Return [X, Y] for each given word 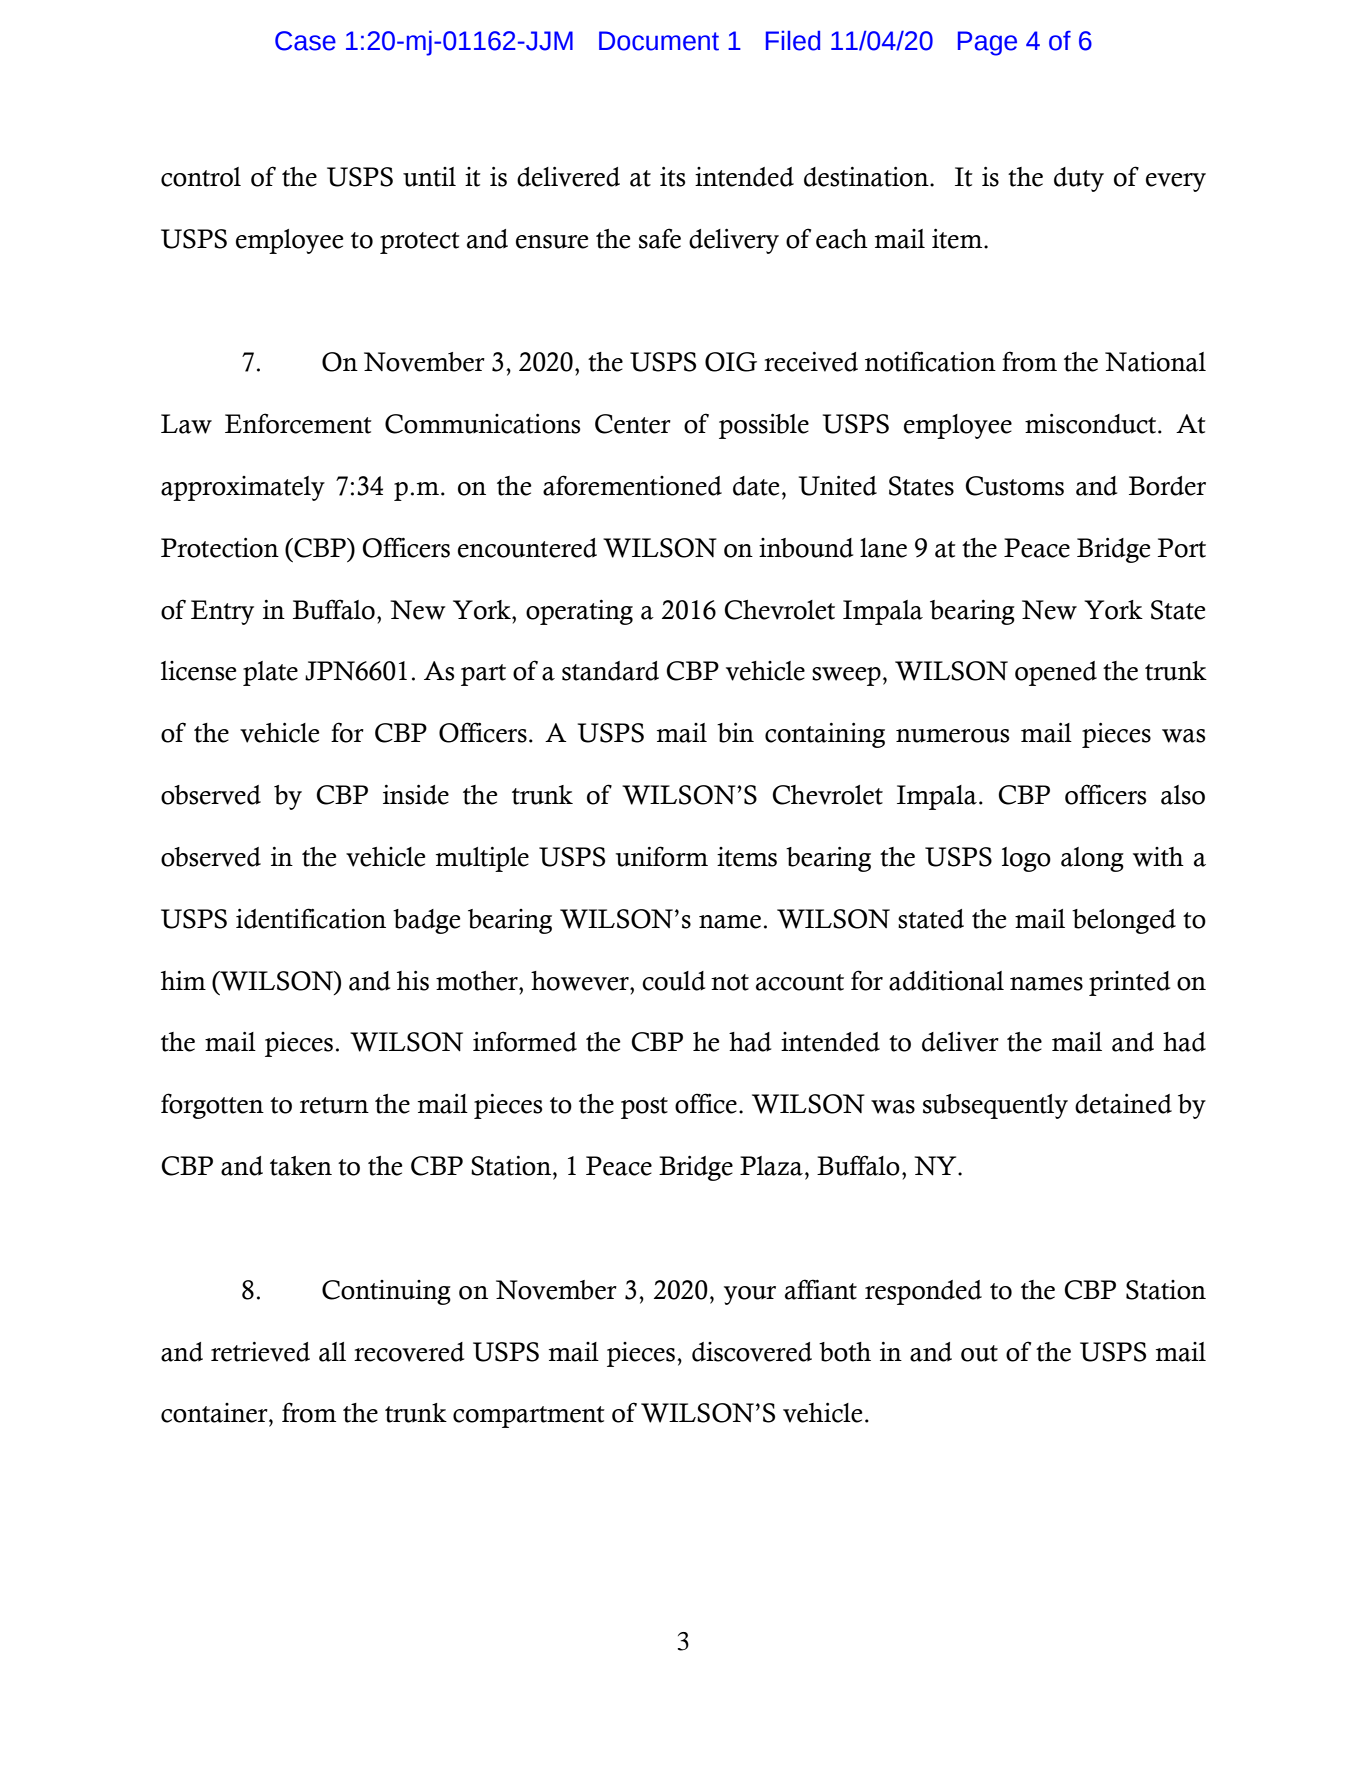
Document [659, 41]
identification [311, 918]
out [979, 1353]
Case [305, 41]
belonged [1124, 921]
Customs [1015, 486]
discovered [752, 1352]
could [673, 981]
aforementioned [632, 485]
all [332, 1352]
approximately [243, 488]
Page [987, 43]
